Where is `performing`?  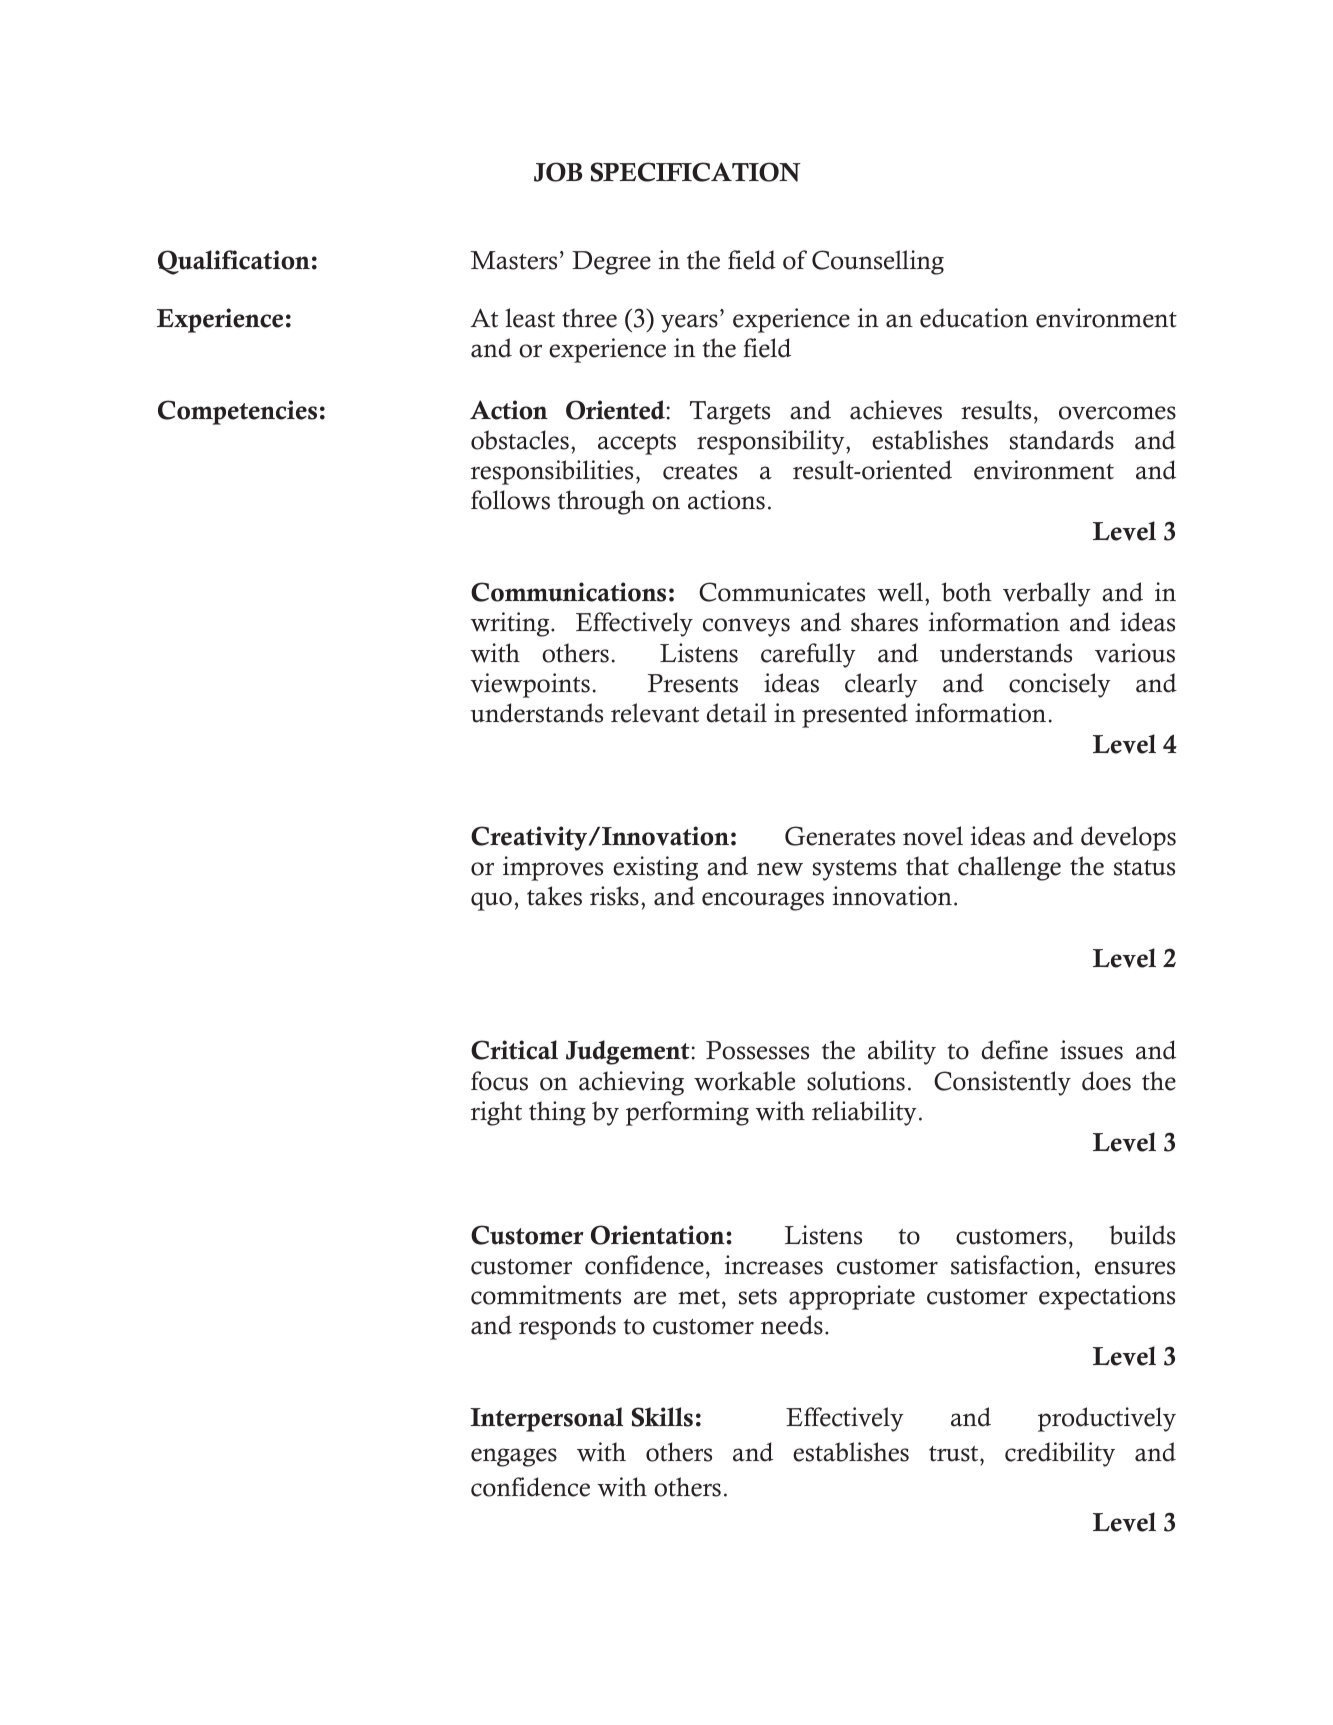 performing is located at coordinates (687, 1113).
